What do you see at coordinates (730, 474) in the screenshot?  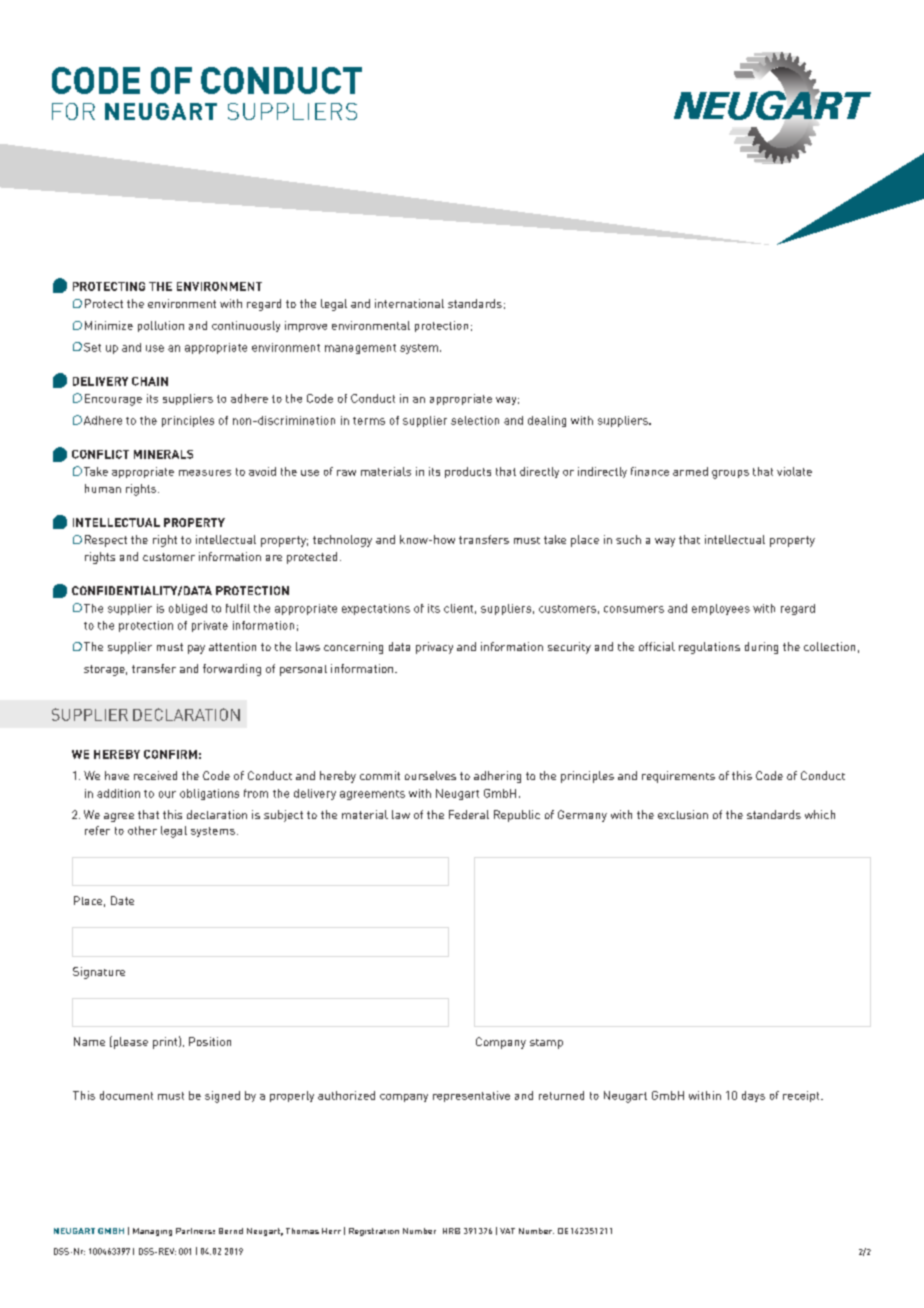 I see `groups` at bounding box center [730, 474].
